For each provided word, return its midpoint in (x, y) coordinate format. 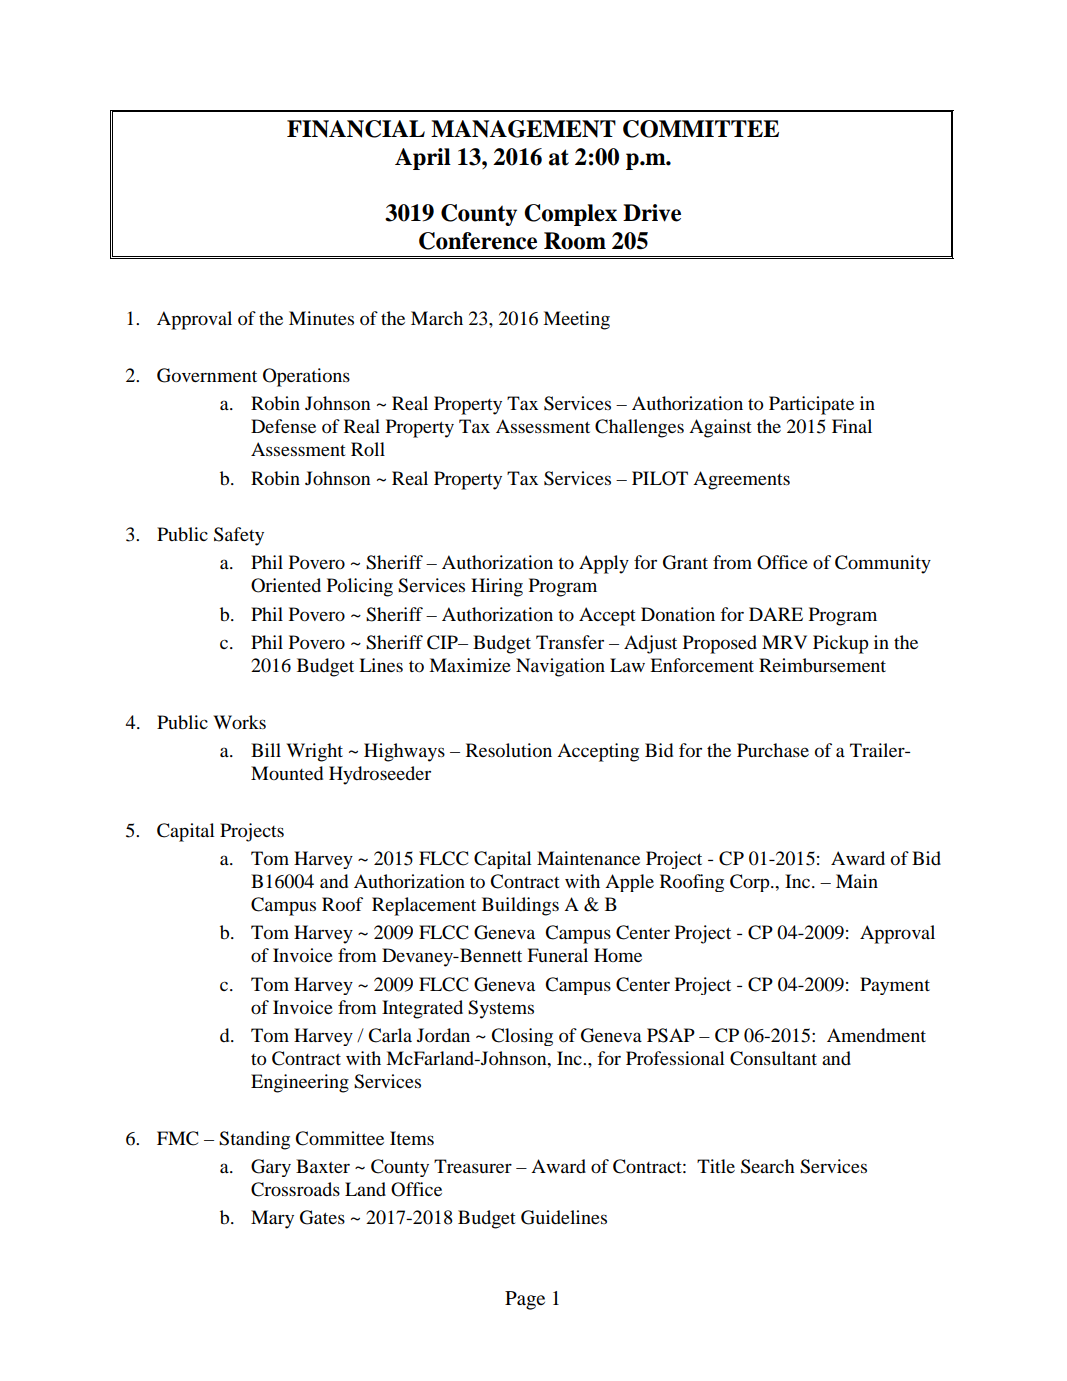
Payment (895, 986)
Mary (272, 1219)
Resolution (509, 750)
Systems (501, 1009)
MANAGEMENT (523, 129)
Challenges (639, 428)
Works (239, 722)
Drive (652, 213)
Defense (283, 426)
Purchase (773, 750)
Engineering (300, 1083)
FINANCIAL (356, 129)
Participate (811, 405)
